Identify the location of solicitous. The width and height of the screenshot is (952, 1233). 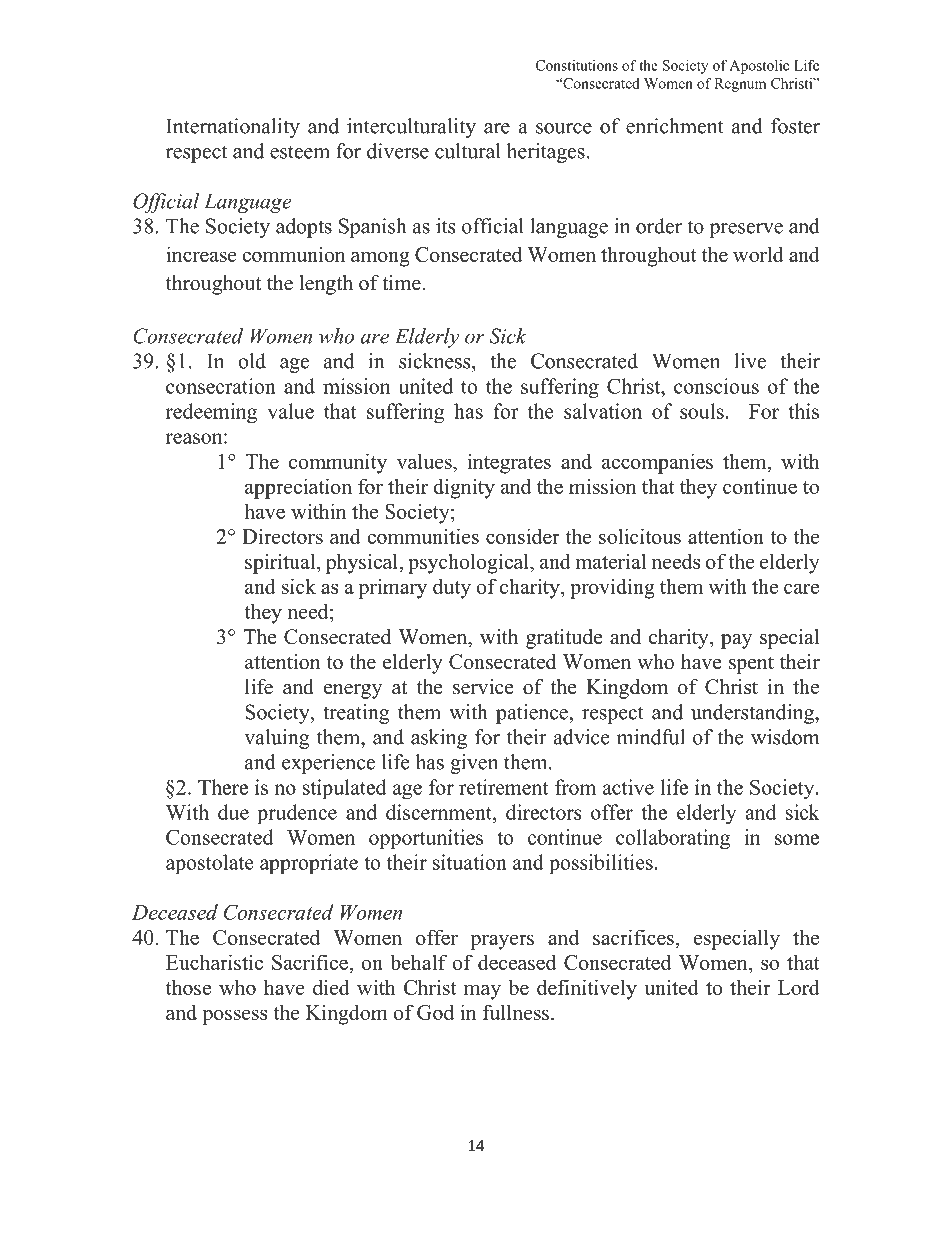
(640, 536).
